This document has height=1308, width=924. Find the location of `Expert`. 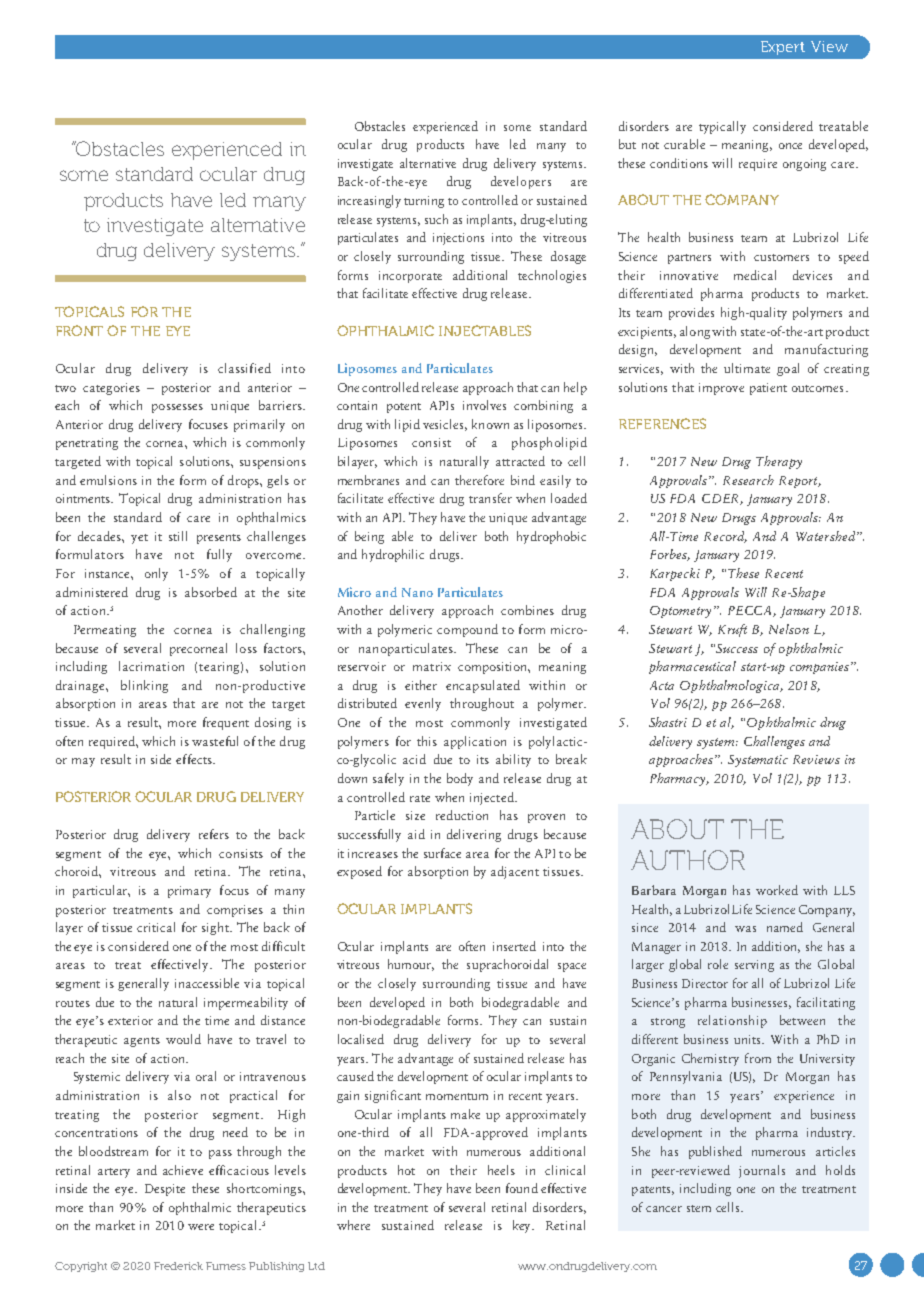

Expert is located at coordinates (783, 48).
